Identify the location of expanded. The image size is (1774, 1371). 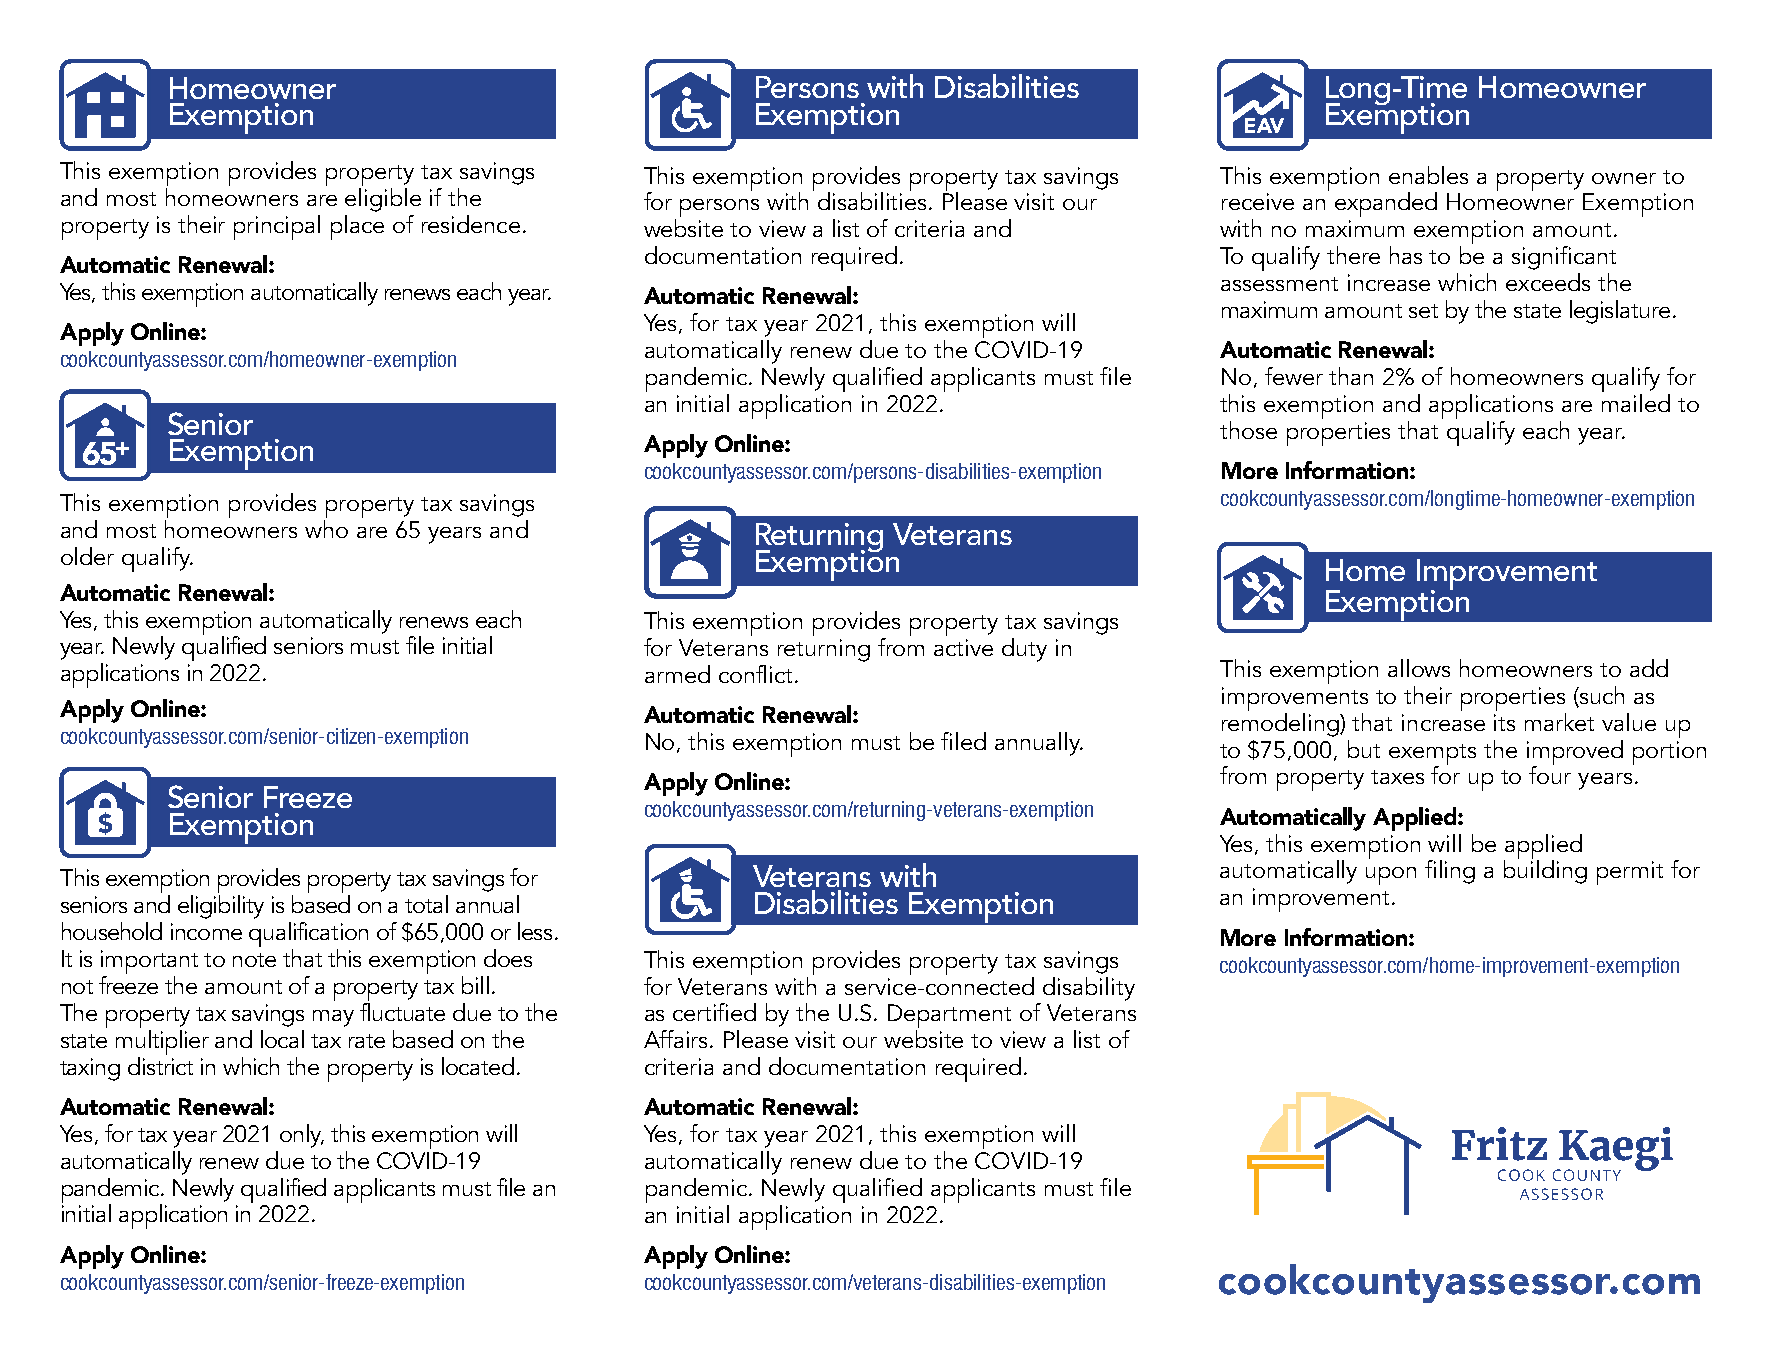
(1386, 204).
